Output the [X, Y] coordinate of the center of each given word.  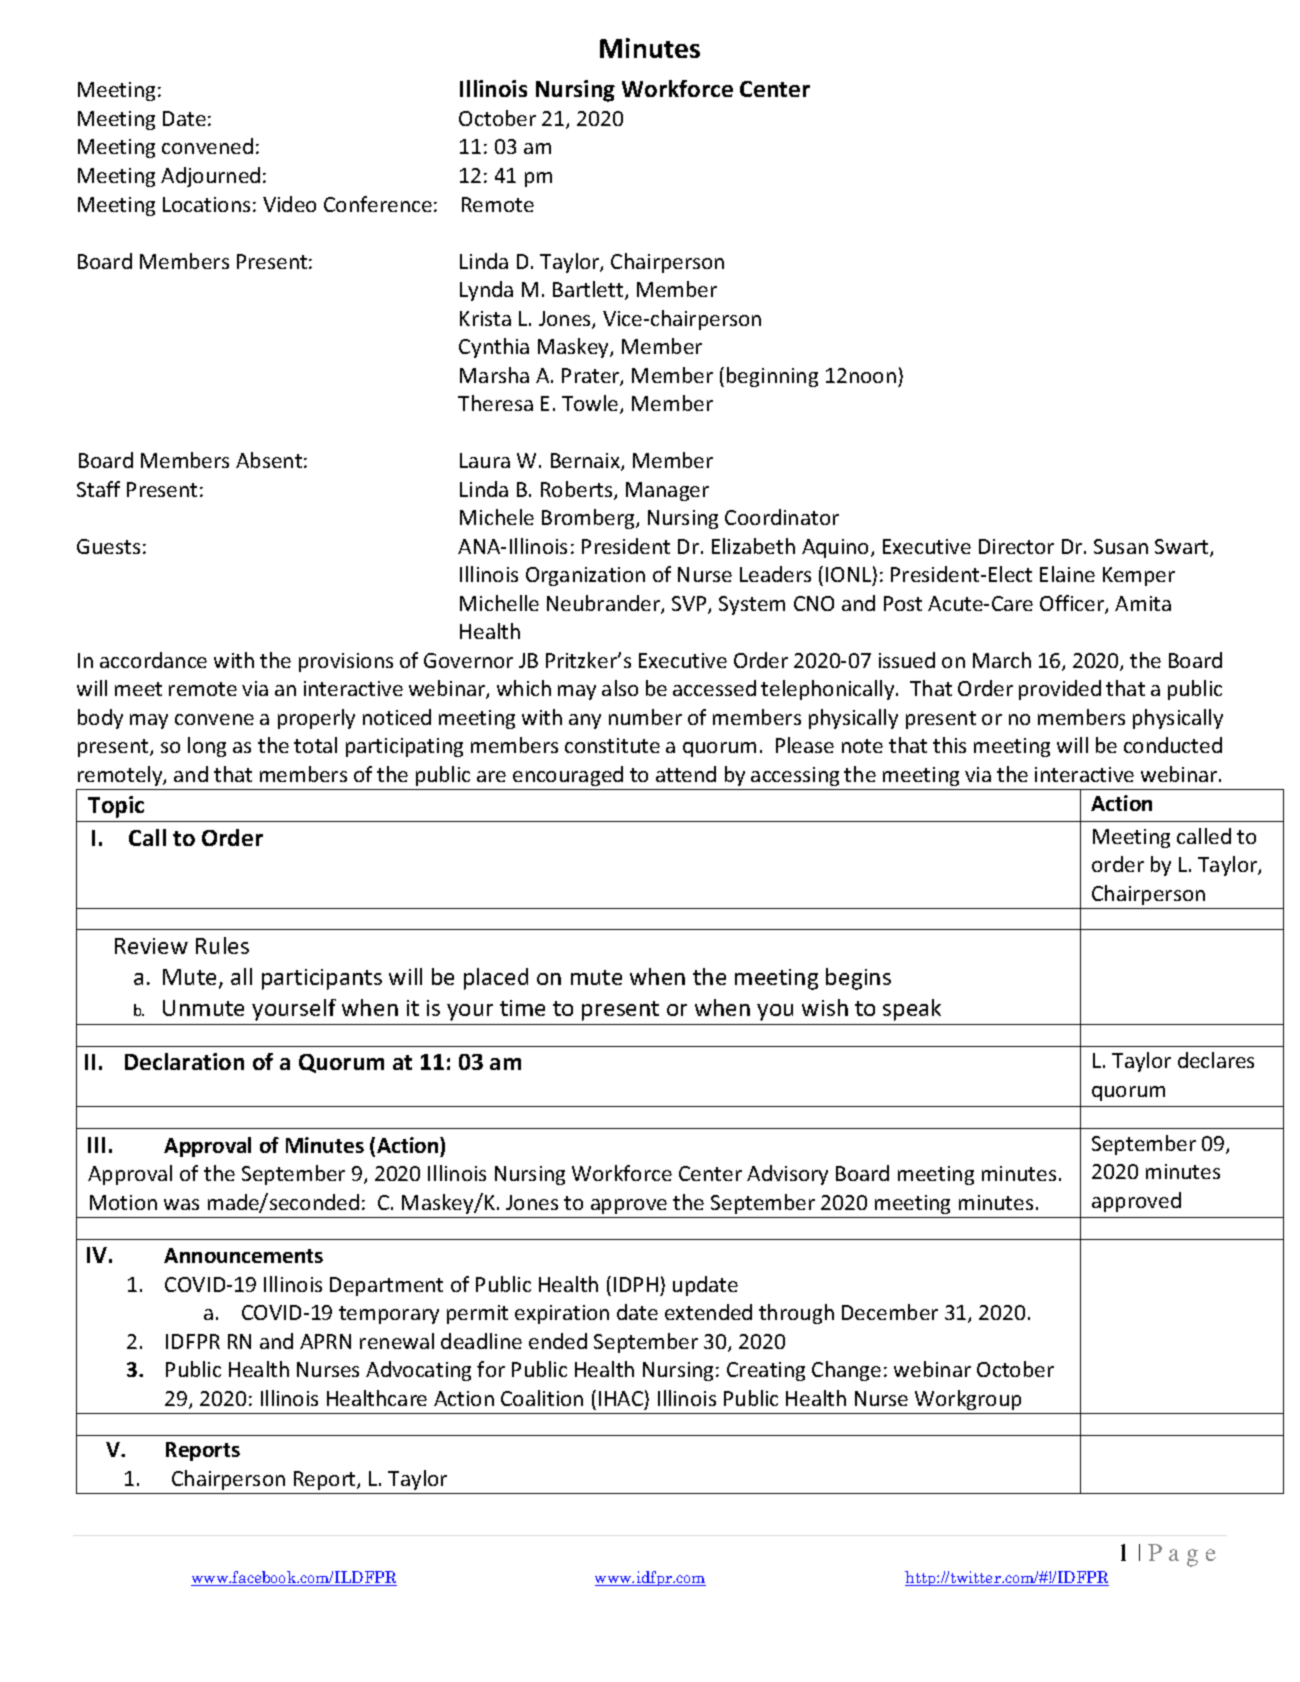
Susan [1121, 546]
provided [1060, 690]
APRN [325, 1341]
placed [496, 979]
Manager [667, 491]
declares [1216, 1060]
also [620, 688]
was [181, 1204]
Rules [222, 945]
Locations [206, 204]
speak [912, 1010]
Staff [98, 489]
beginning [772, 377]
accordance [153, 660]
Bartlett [589, 290]
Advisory [787, 1175]
